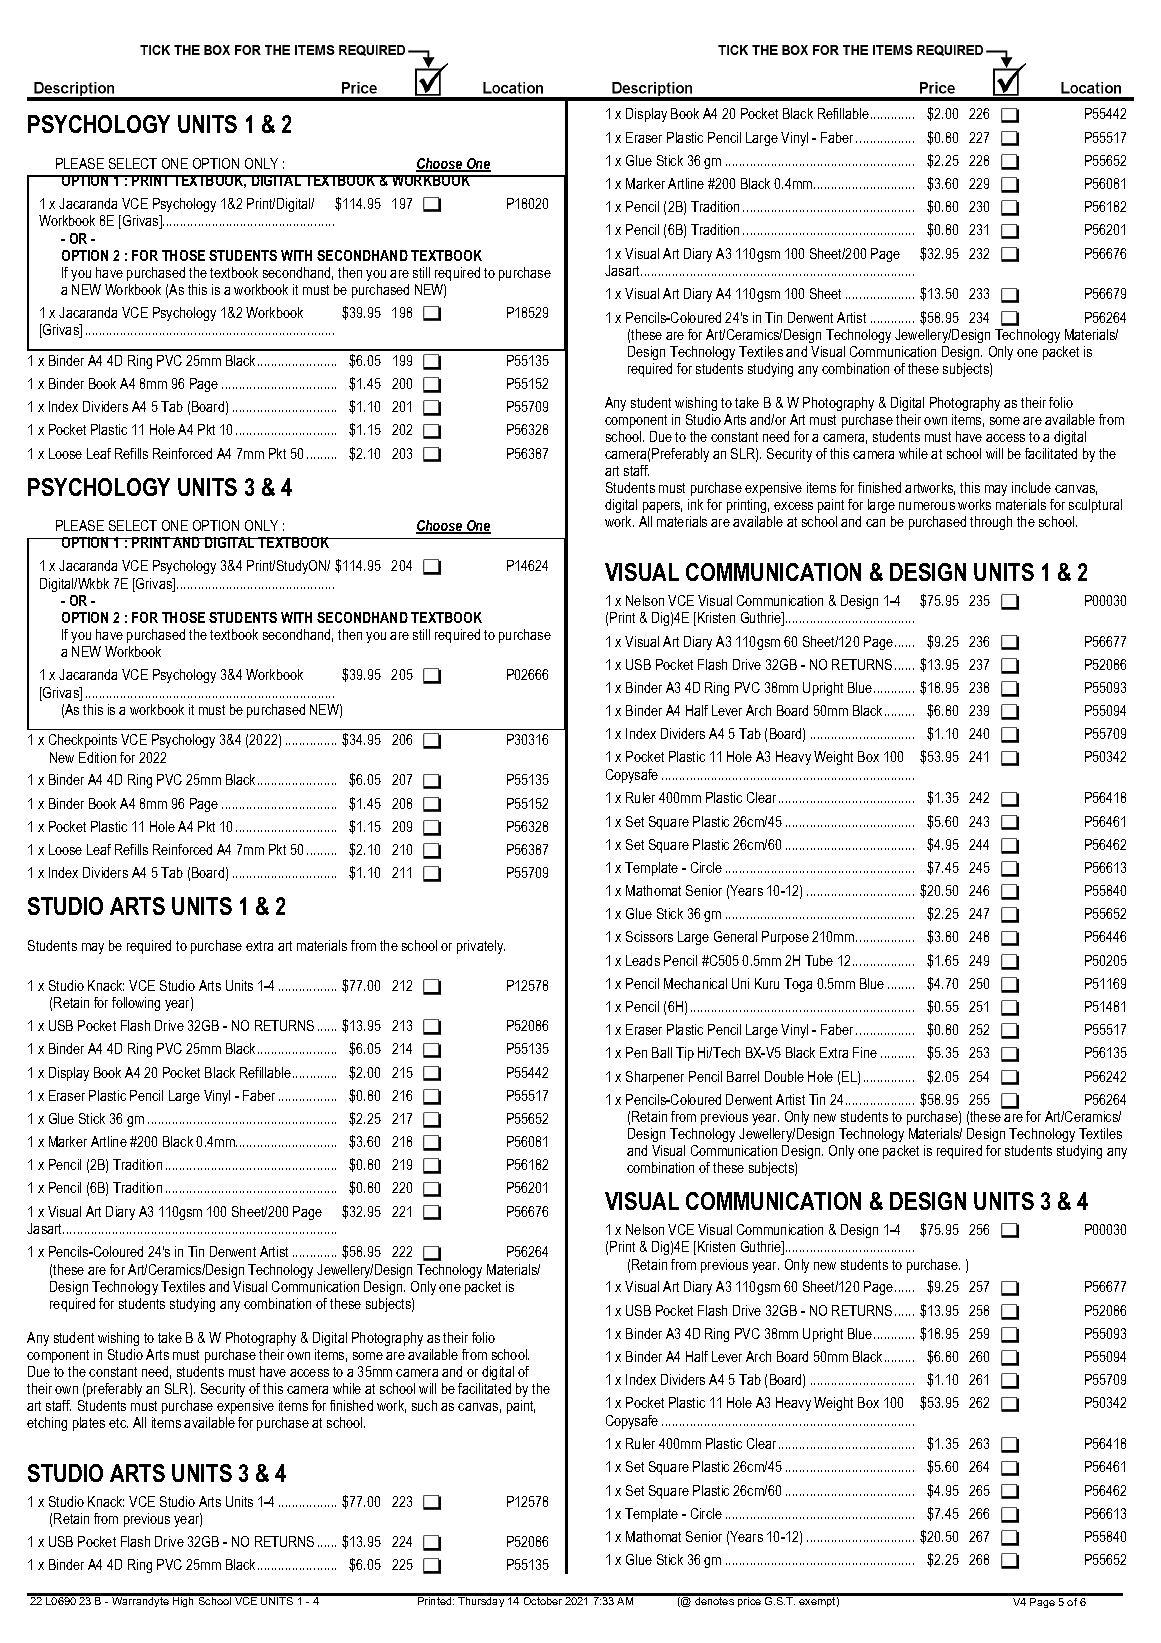 This image has height=1643, width=1161. Describe the element at coordinates (695, 504) in the image. I see `ink` at that location.
